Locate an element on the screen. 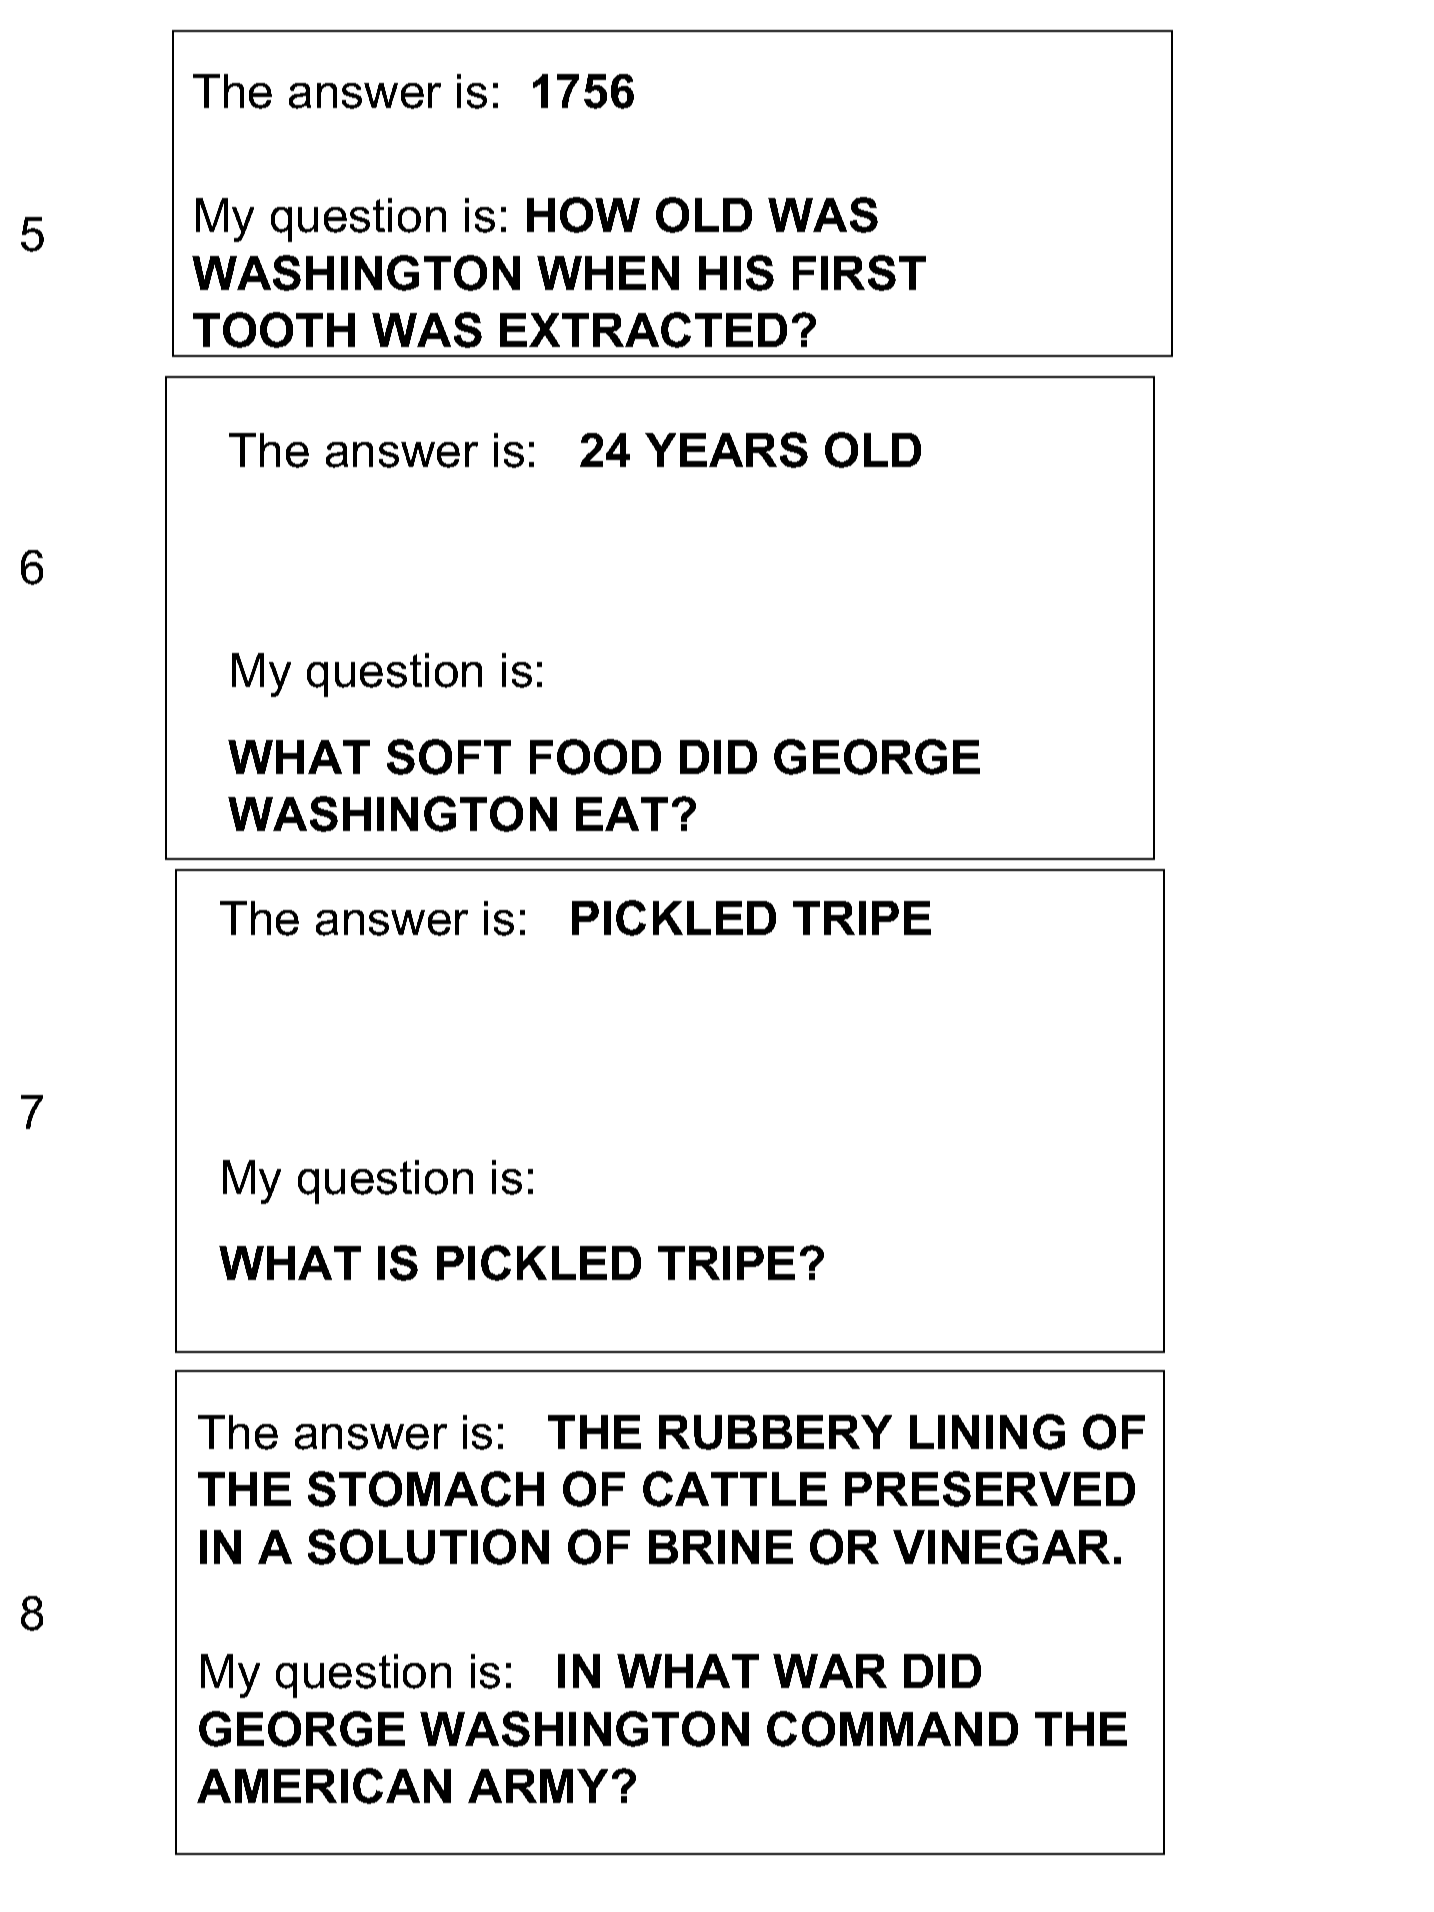 The height and width of the screenshot is (1912, 1434). AMERICAN is located at coordinates (324, 1786).
